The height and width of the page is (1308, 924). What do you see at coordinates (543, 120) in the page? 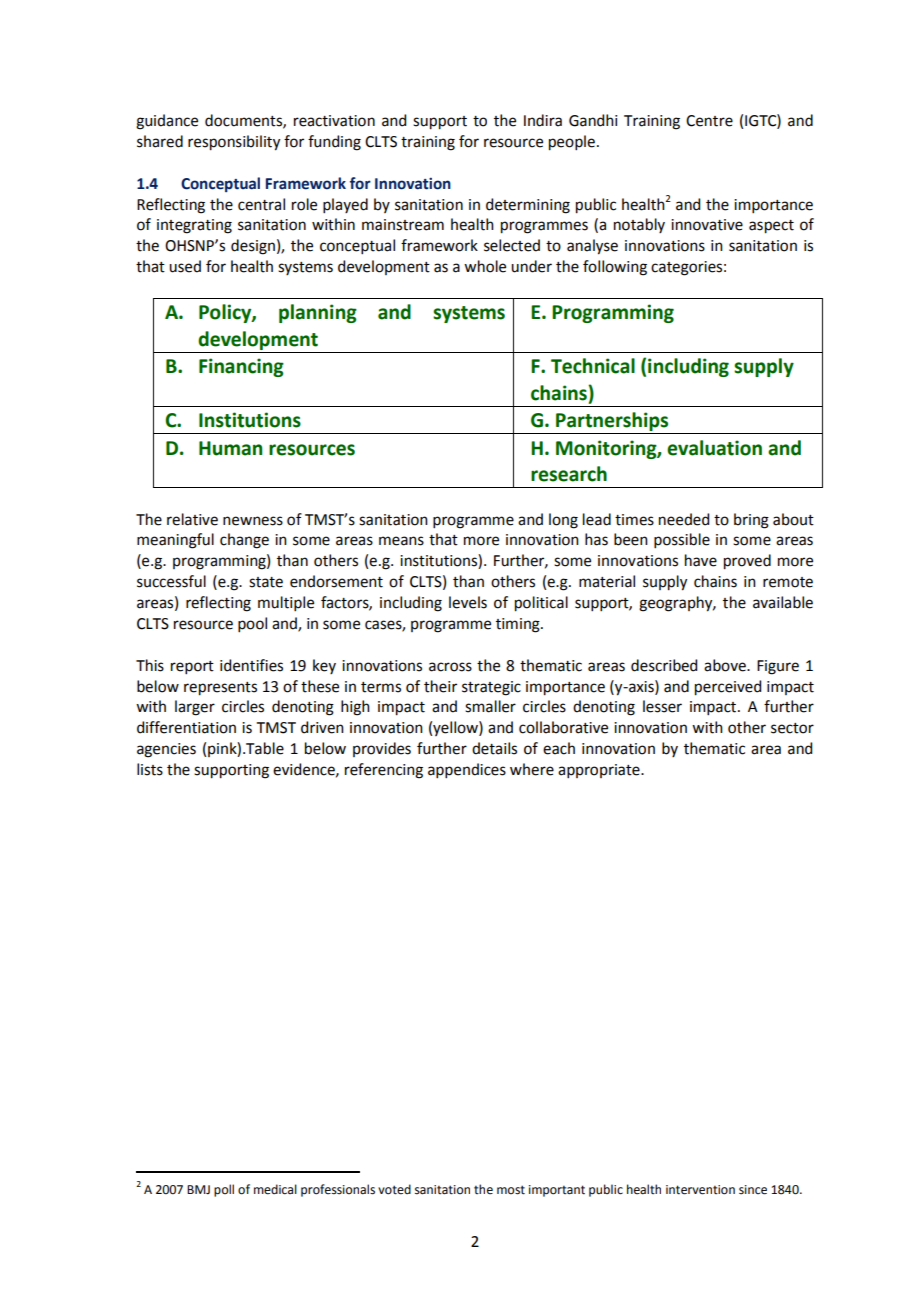
I see `Indira` at bounding box center [543, 120].
